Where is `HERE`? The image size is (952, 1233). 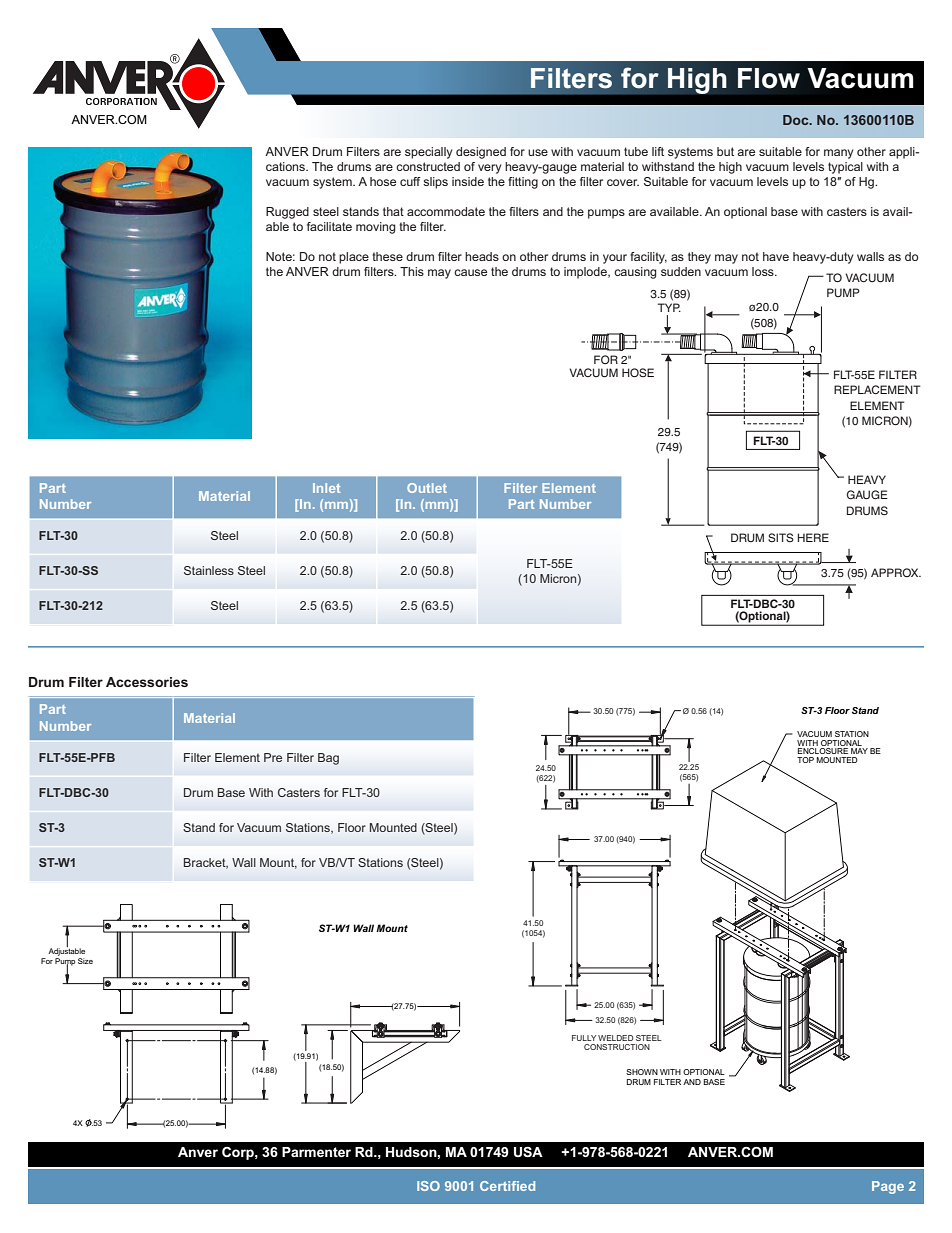
HERE is located at coordinates (813, 537).
